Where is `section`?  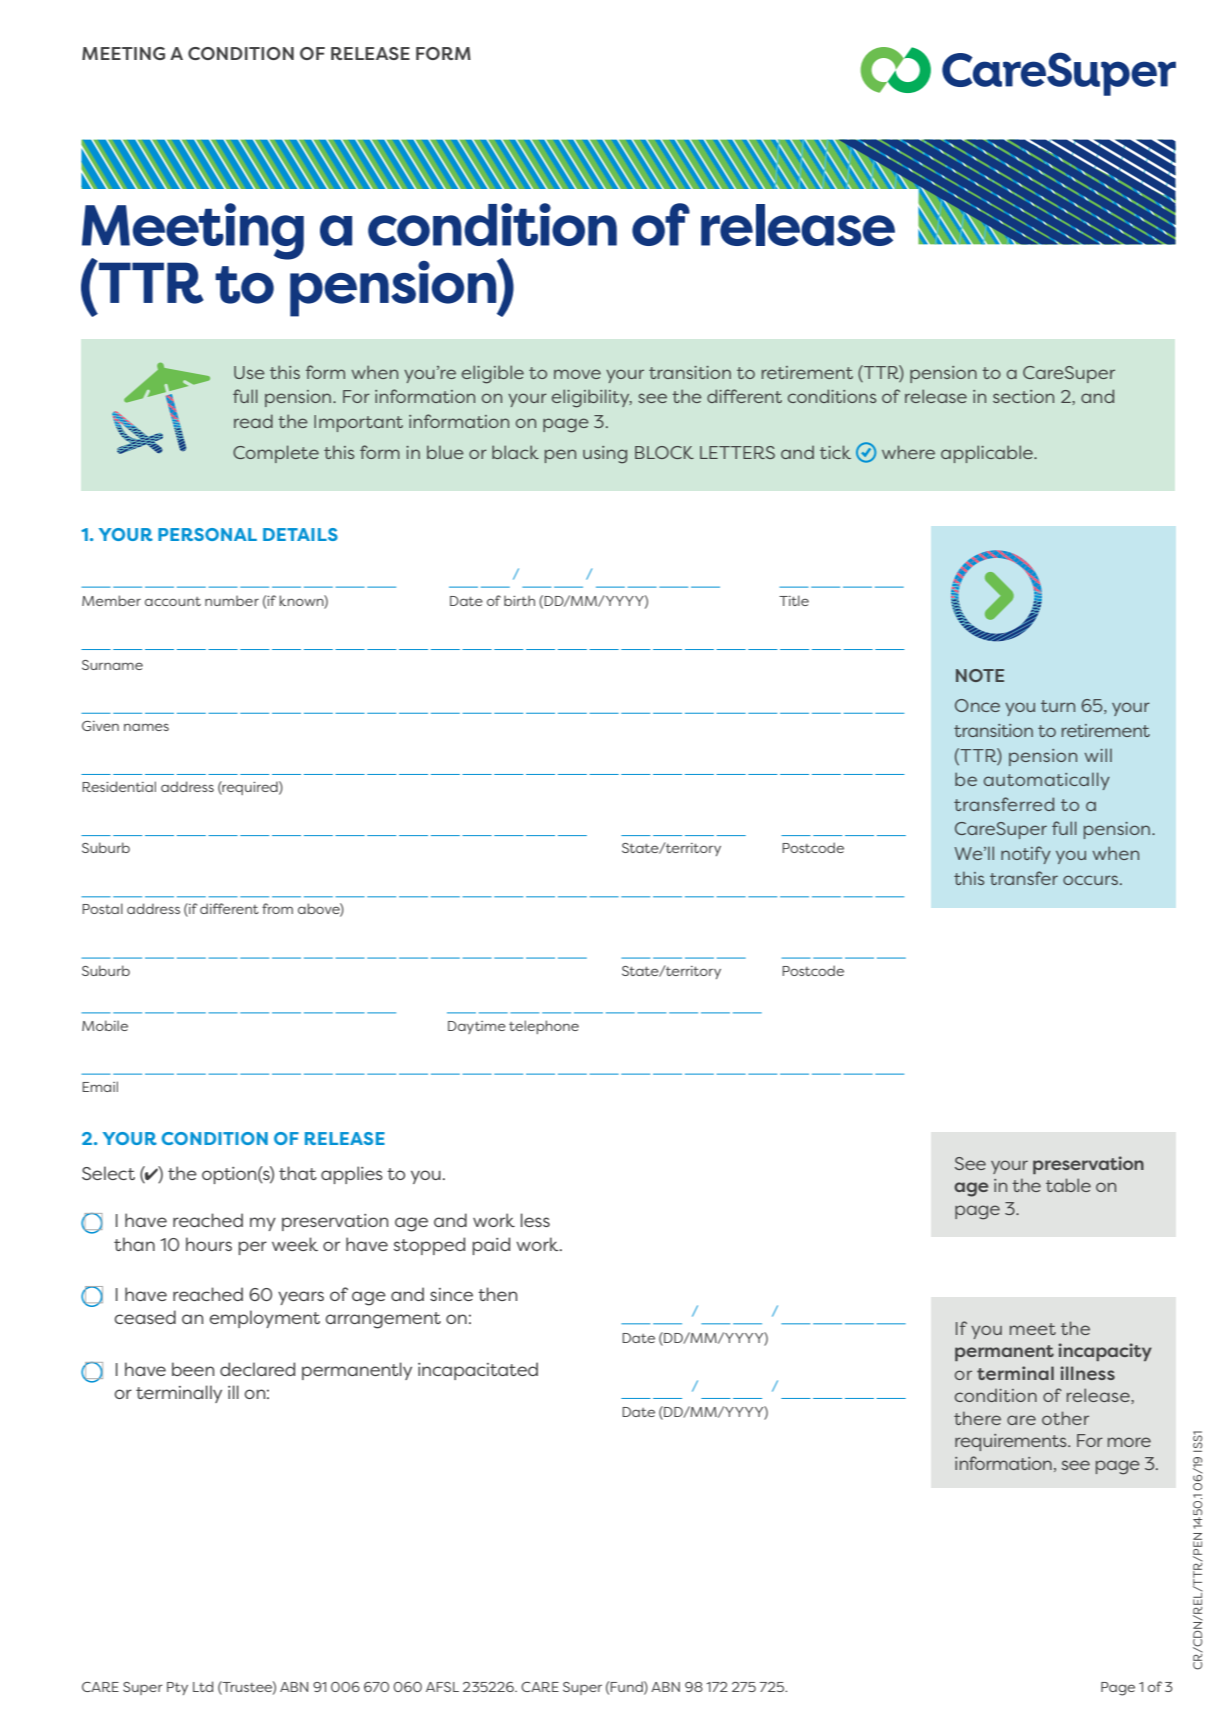 section is located at coordinates (1023, 396).
